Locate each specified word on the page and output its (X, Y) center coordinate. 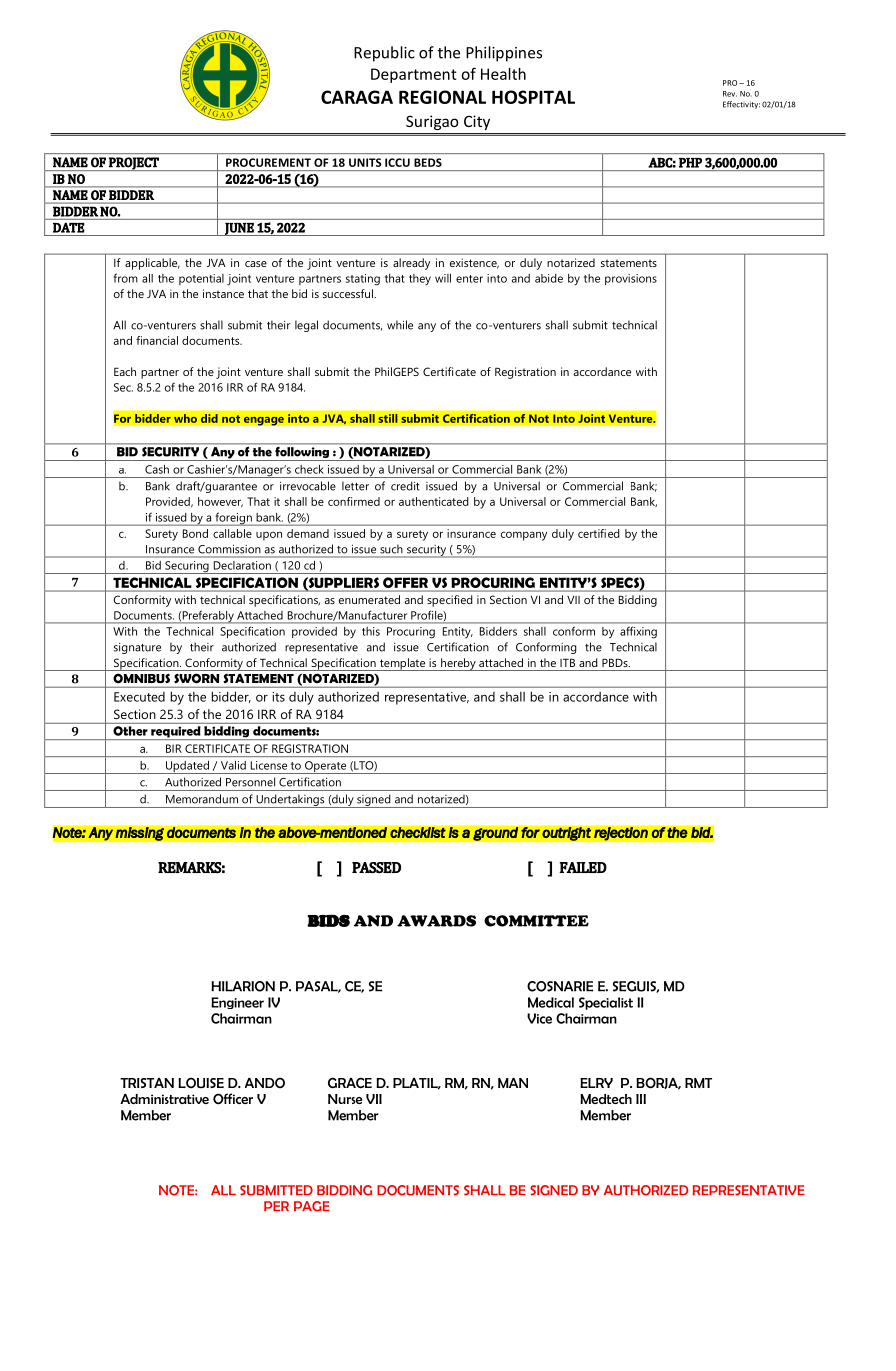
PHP (690, 163)
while (400, 325)
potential (201, 279)
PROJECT (134, 164)
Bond (195, 533)
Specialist (606, 1003)
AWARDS (436, 921)
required (176, 733)
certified (598, 533)
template (402, 664)
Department (414, 75)
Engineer (237, 1003)
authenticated (434, 501)
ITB (567, 662)
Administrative (164, 1099)
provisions (631, 279)
